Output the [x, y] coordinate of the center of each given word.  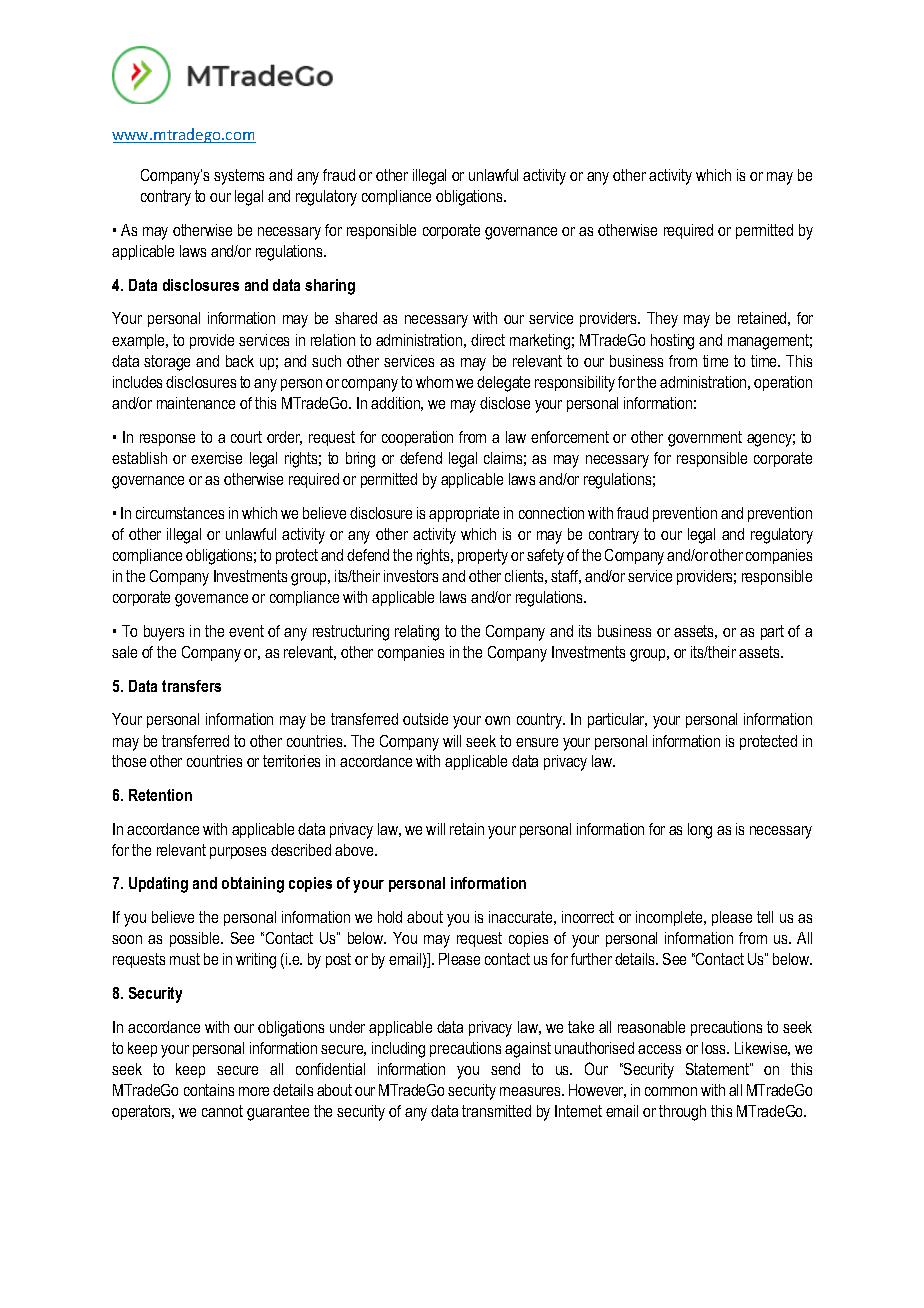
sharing [330, 287]
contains [209, 1090]
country [541, 721]
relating [417, 633]
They [662, 320]
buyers [164, 633]
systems [239, 177]
